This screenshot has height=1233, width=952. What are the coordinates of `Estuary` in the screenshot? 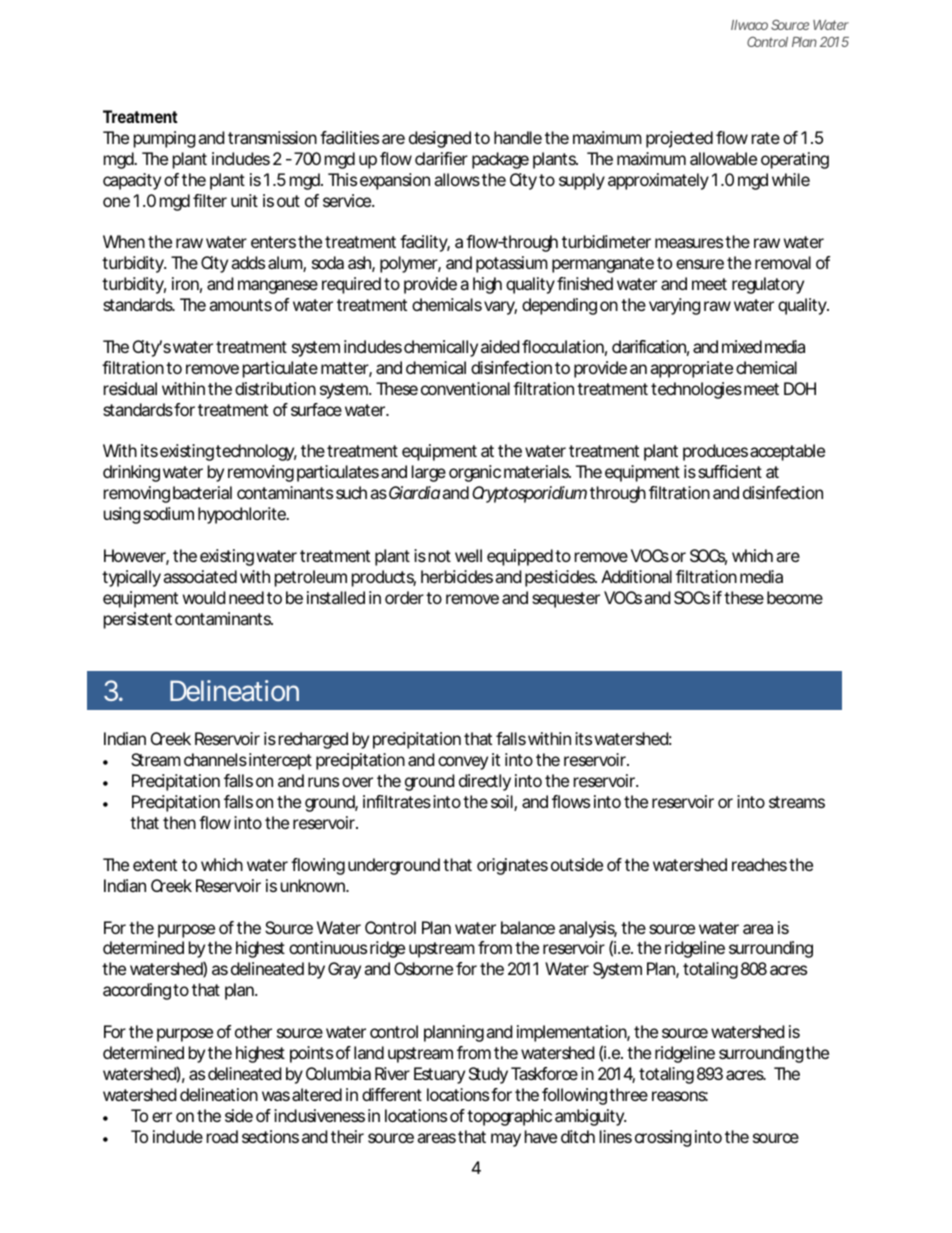 It's located at (439, 1075).
